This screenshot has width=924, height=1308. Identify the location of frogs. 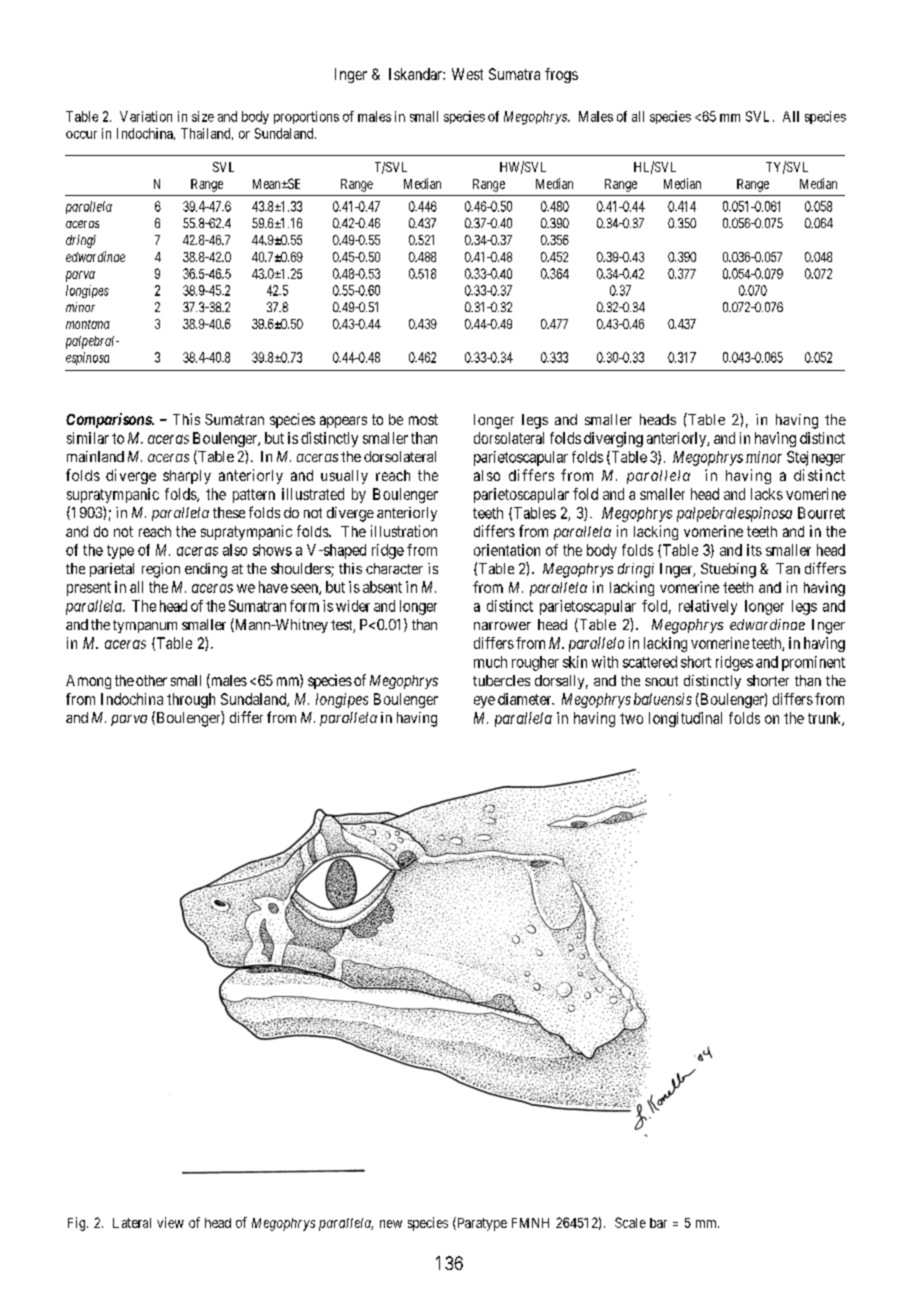
(561, 75).
